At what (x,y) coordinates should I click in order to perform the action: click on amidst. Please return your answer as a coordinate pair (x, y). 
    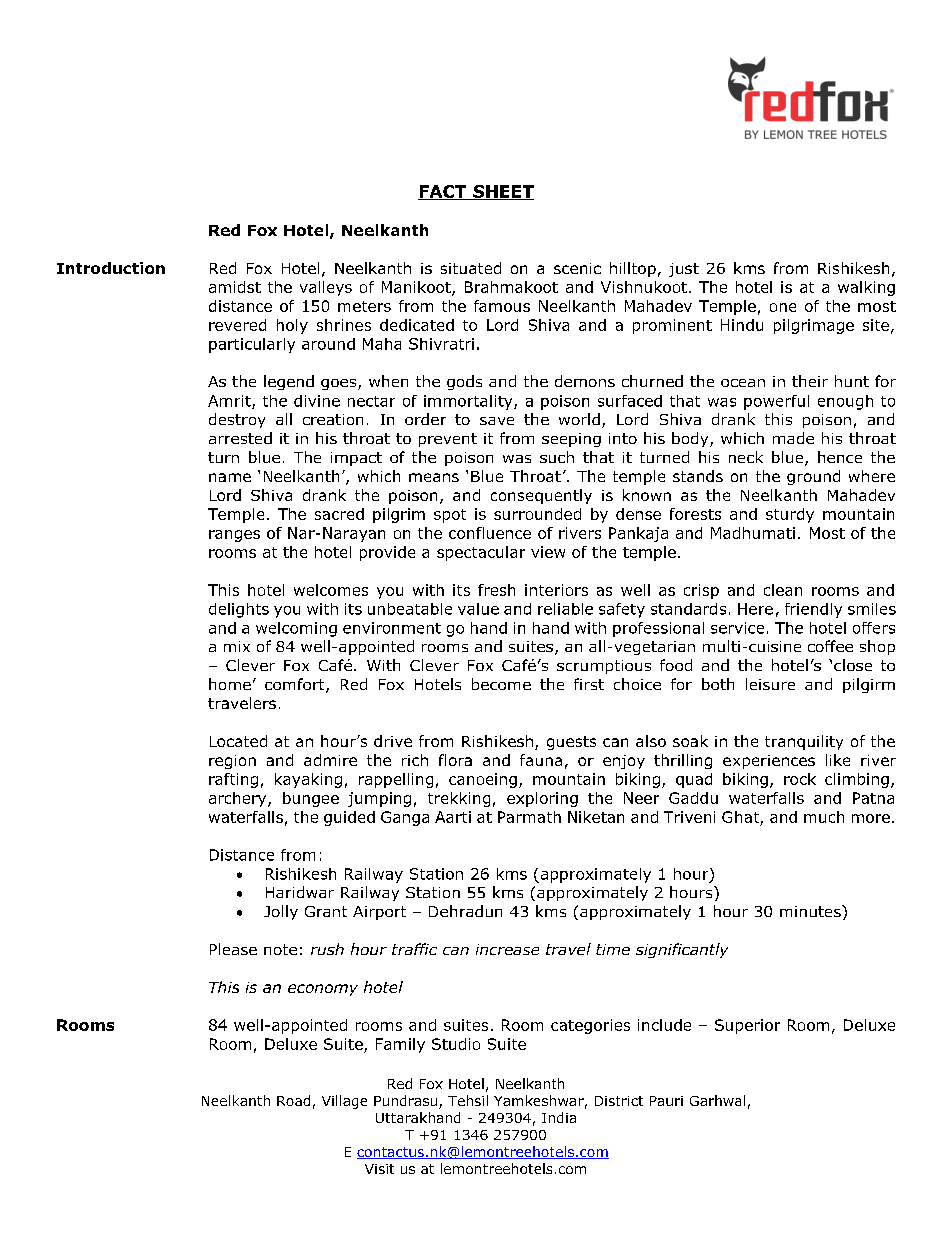
    Looking at the image, I should click on (235, 287).
